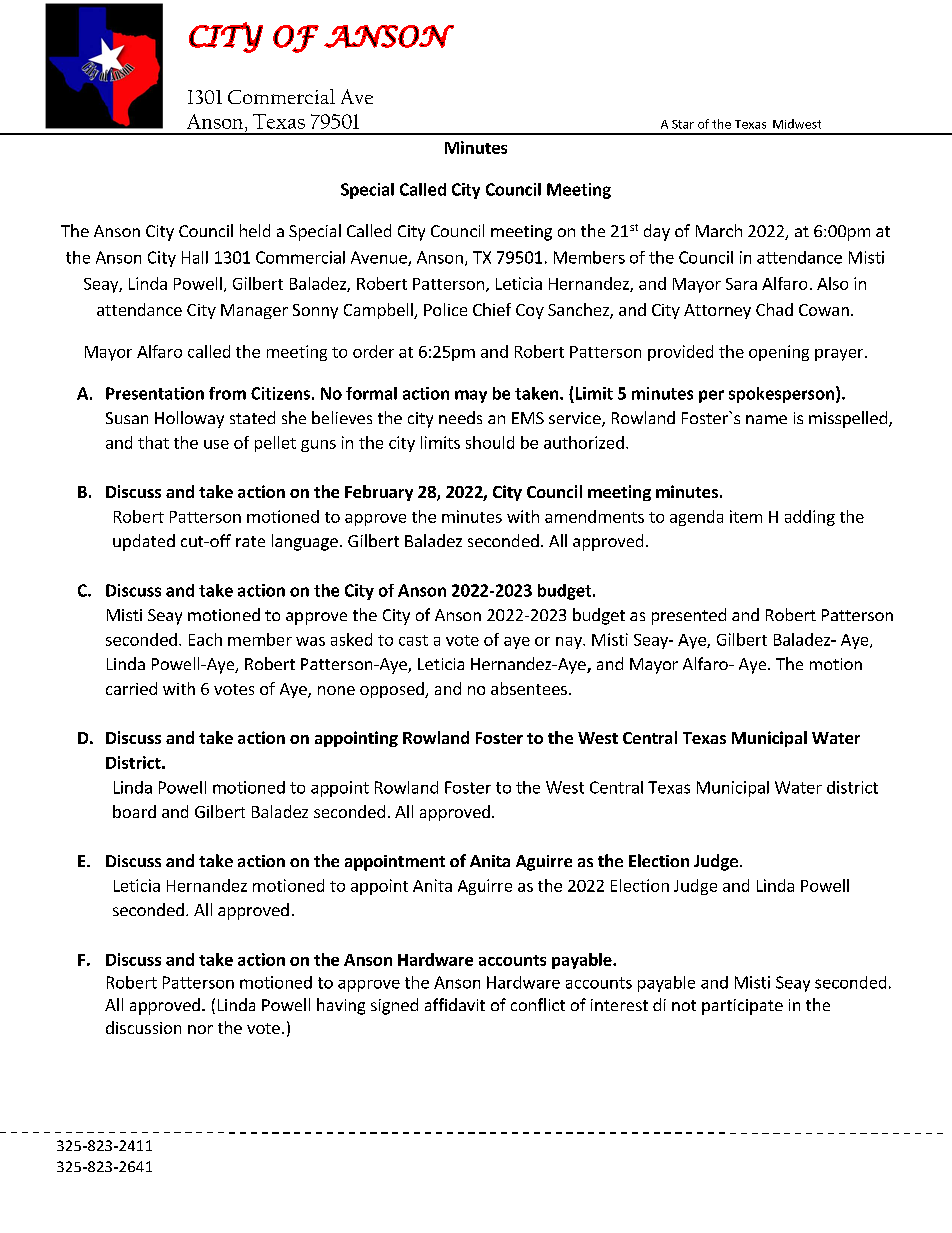 This page has height=1233, width=952. Describe the element at coordinates (529, 688) in the page. I see `absentees` at that location.
